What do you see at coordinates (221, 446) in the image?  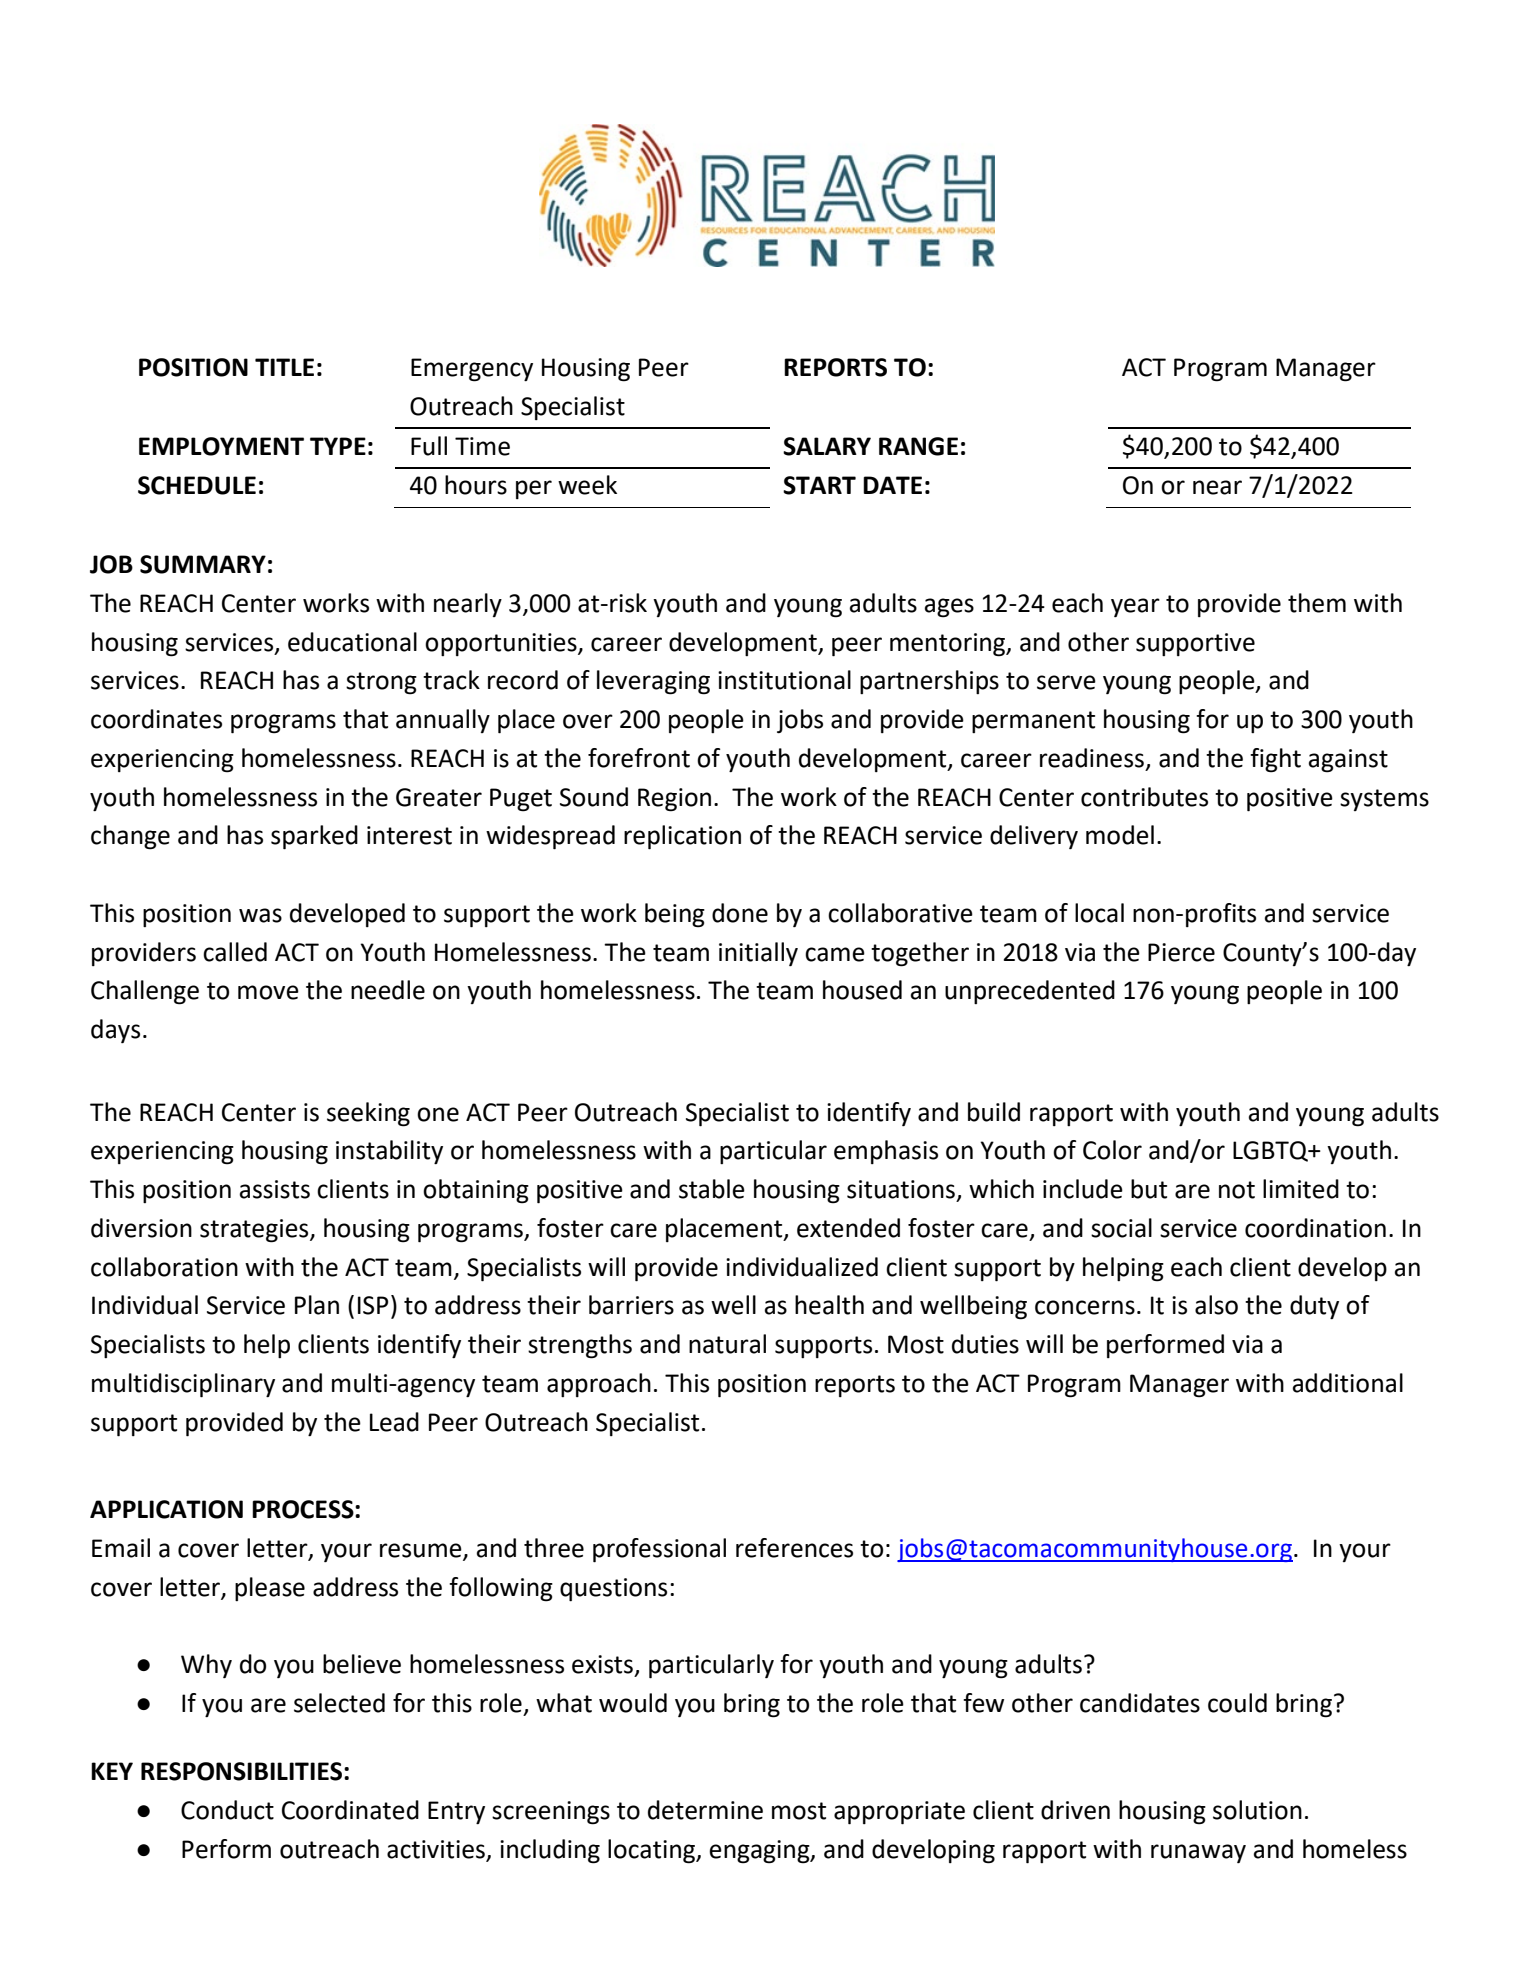 I see `EMPLOYMENT` at bounding box center [221, 446].
